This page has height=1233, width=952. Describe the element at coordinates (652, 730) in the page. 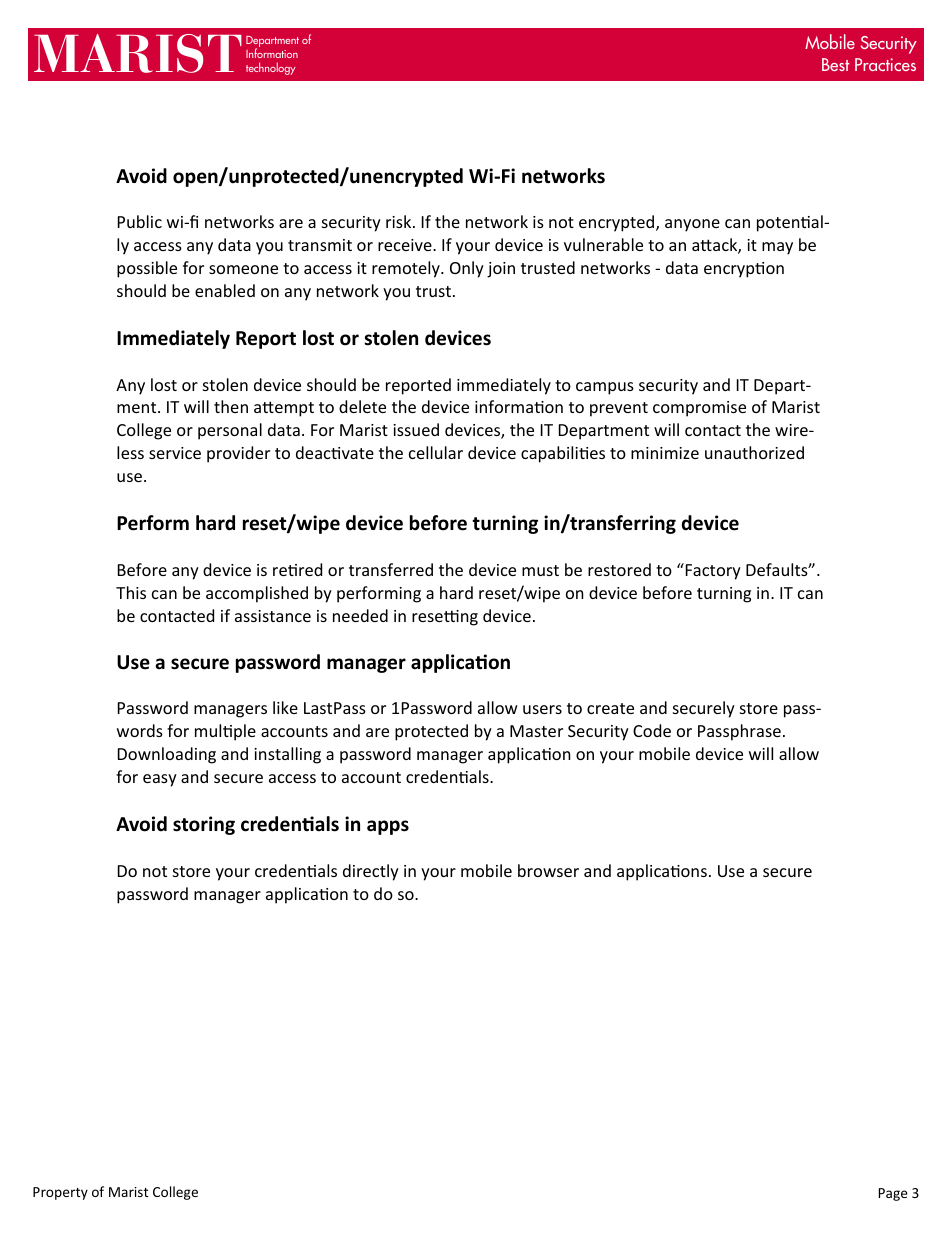

I see `Code` at that location.
